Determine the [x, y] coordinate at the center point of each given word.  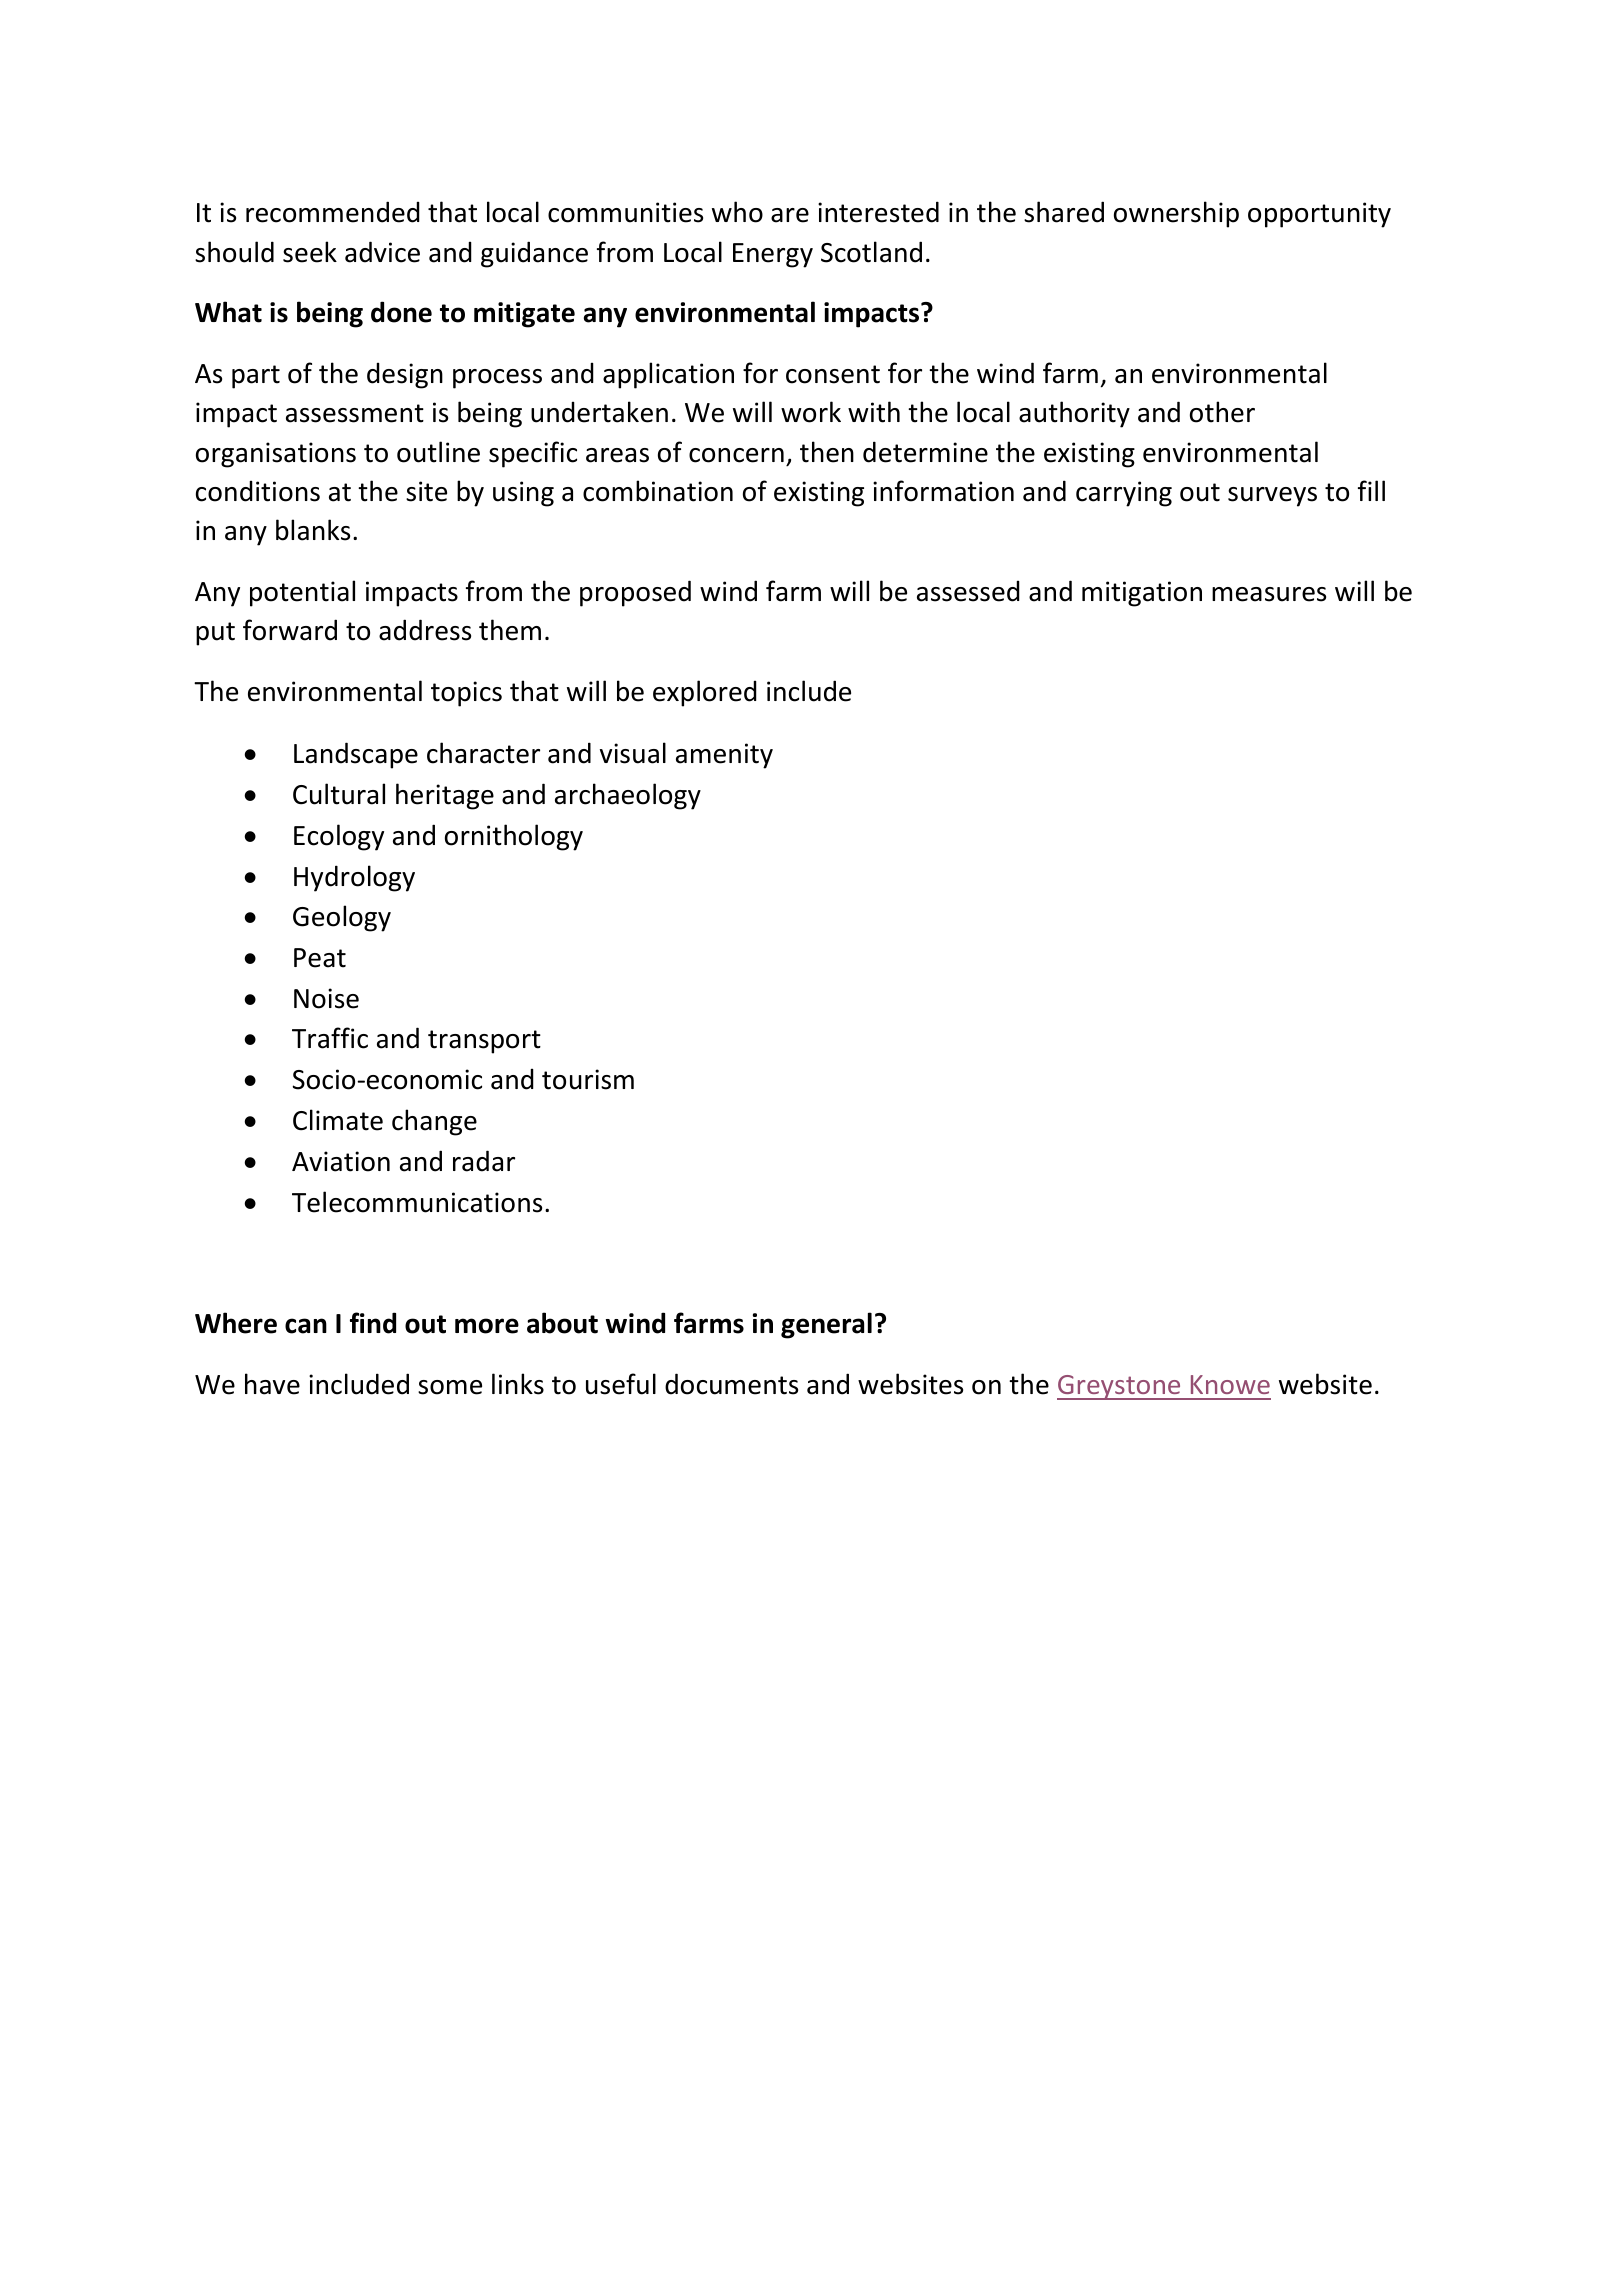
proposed [635, 593]
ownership [1176, 214]
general [826, 1325]
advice [382, 252]
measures [1269, 594]
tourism [588, 1079]
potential [302, 593]
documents [731, 1384]
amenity [724, 756]
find [373, 1323]
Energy [773, 255]
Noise [326, 998]
